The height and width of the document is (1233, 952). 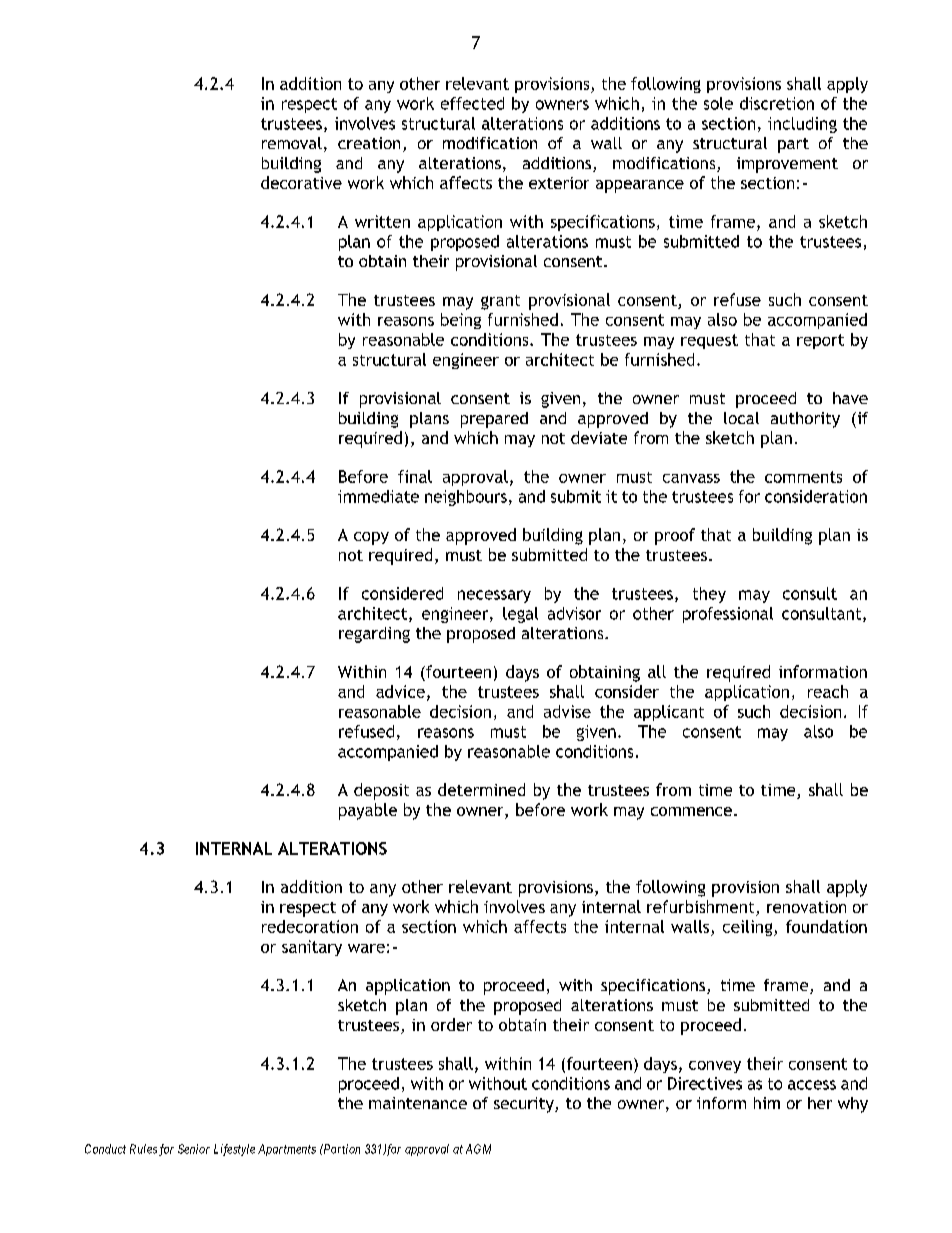 What do you see at coordinates (520, 615) in the document?
I see `legal` at bounding box center [520, 615].
